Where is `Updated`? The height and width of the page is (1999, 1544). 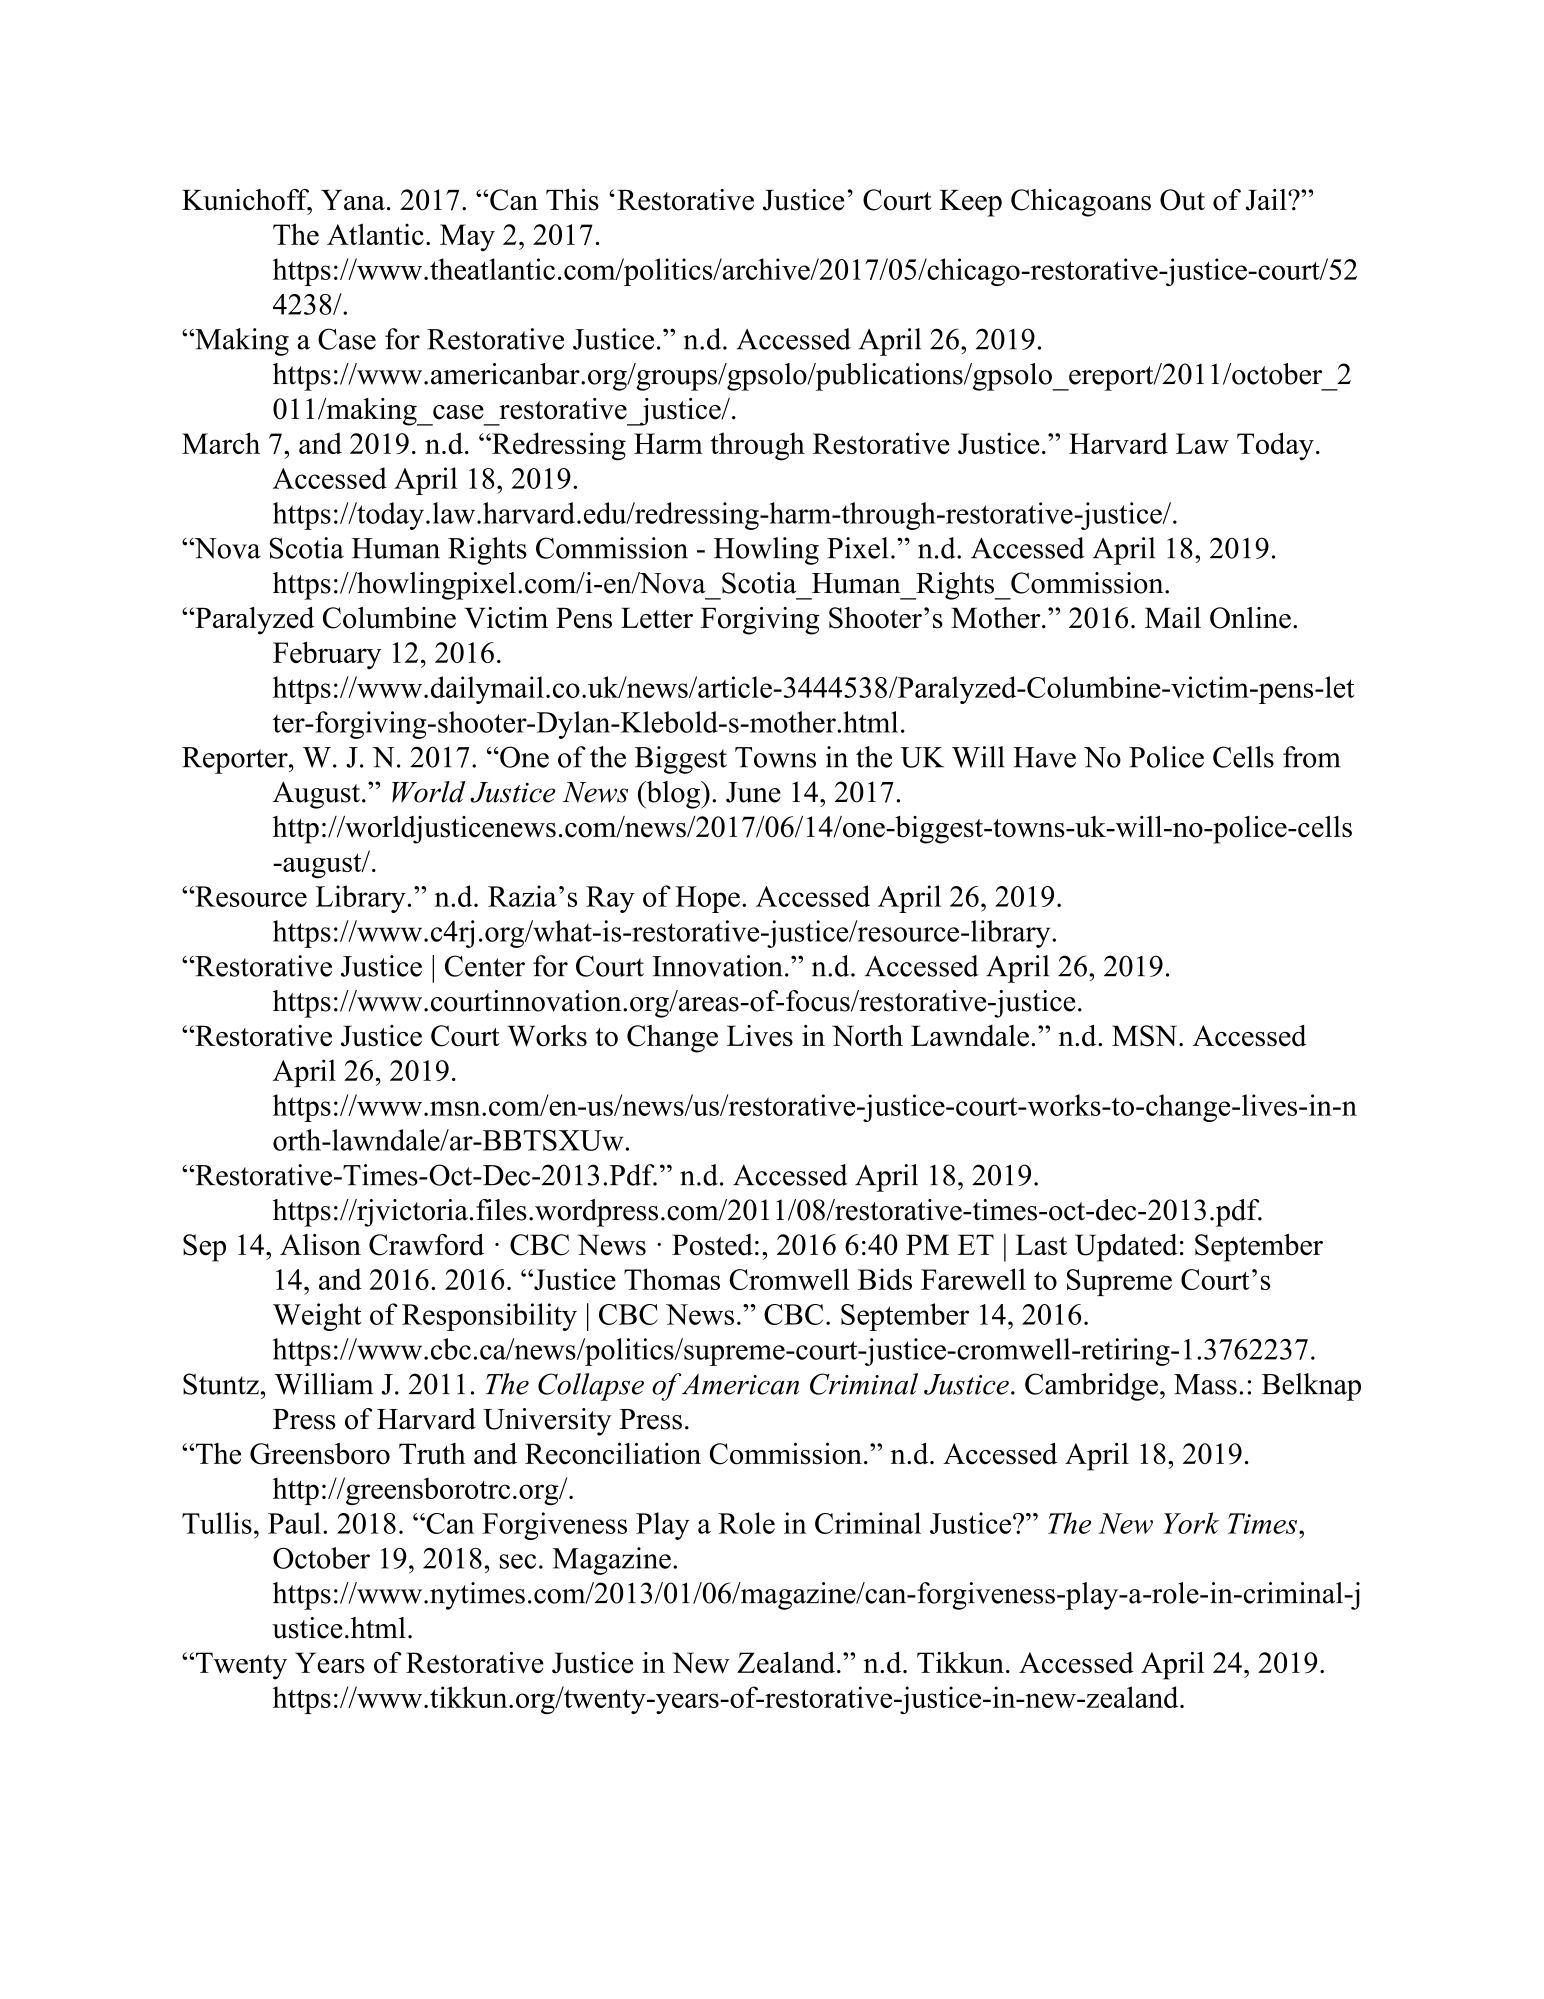
Updated is located at coordinates (1126, 1248).
